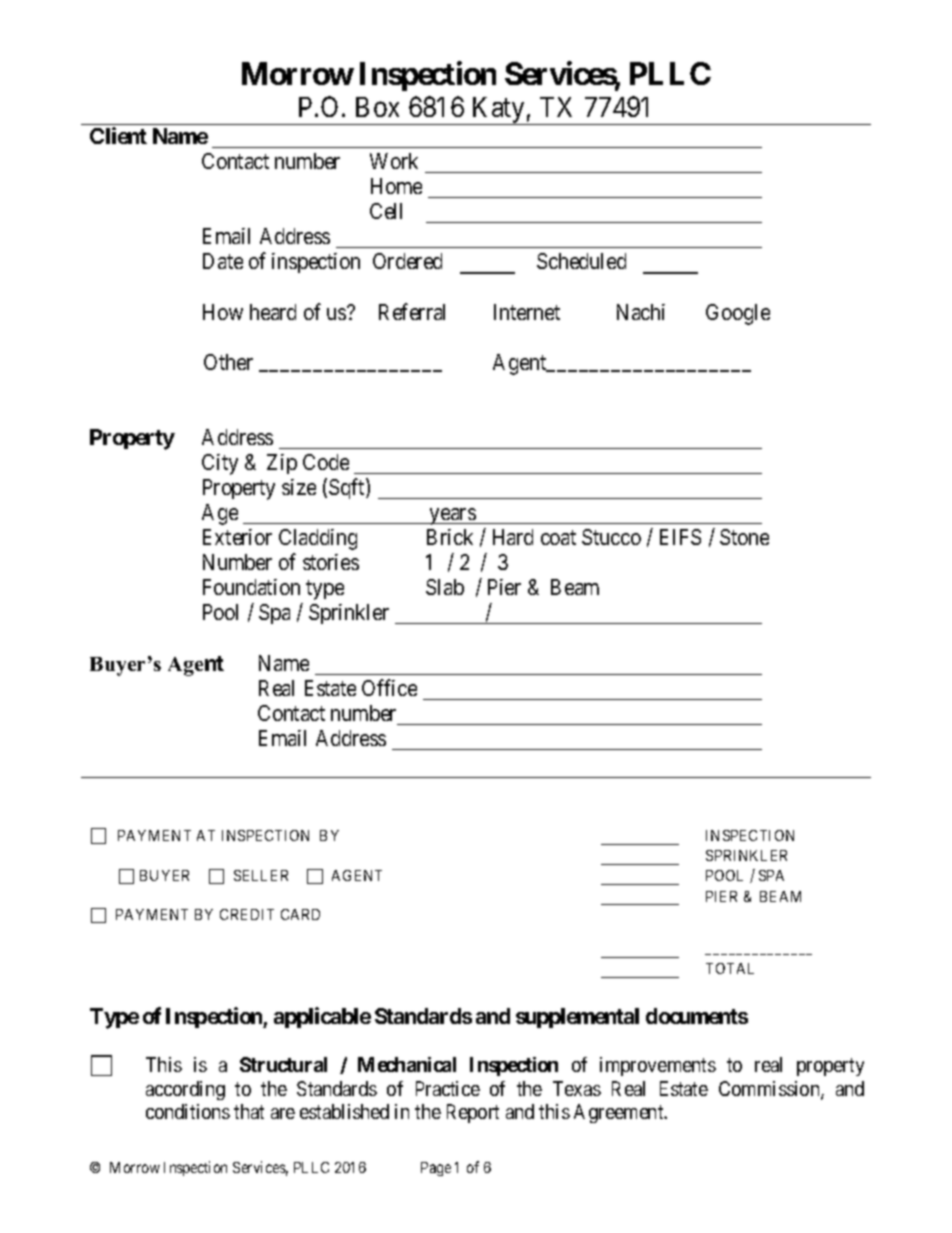  Describe the element at coordinates (261, 875) in the document. I see `SELLER` at that location.
